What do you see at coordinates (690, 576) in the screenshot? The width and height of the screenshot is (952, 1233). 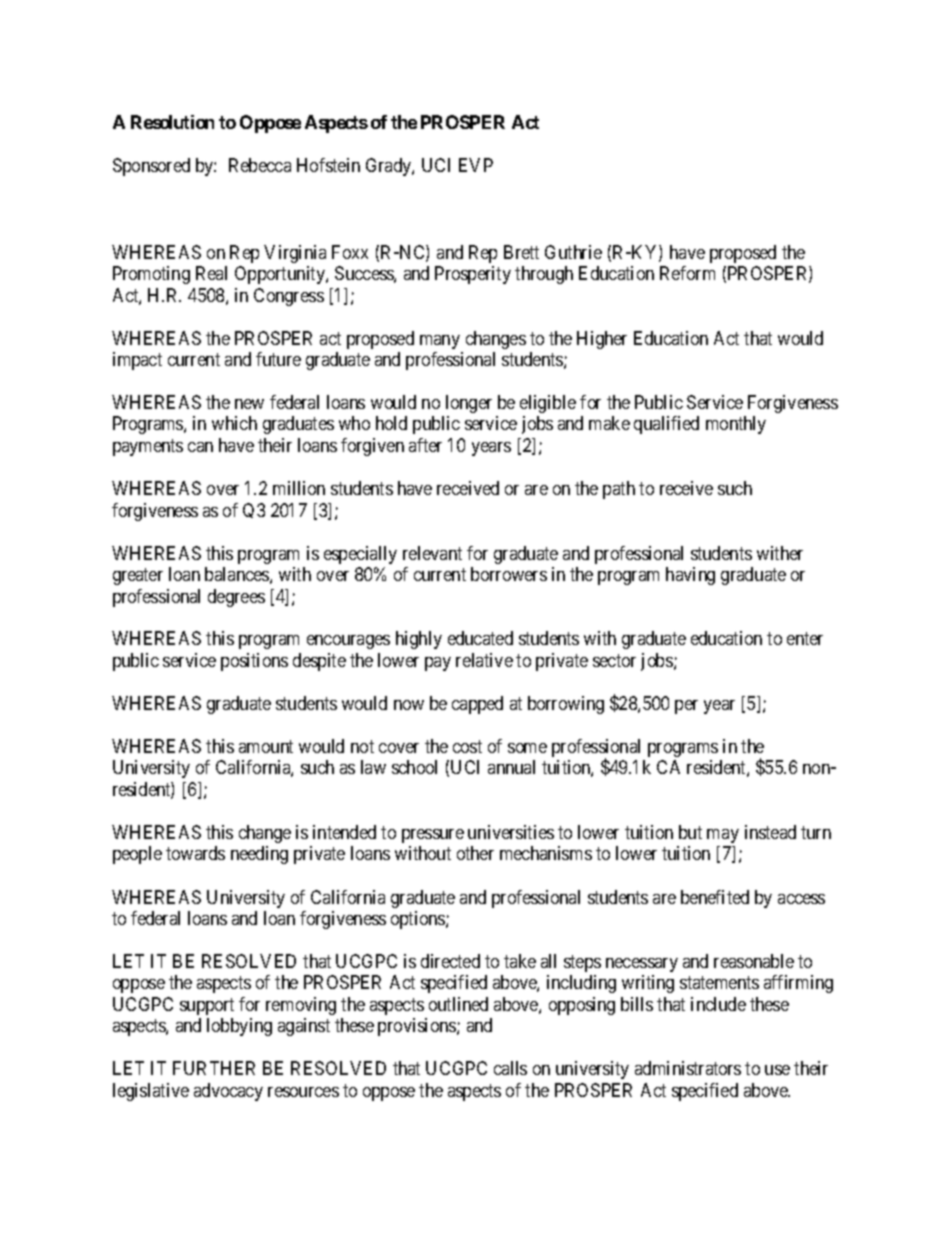 I see `having` at bounding box center [690, 576].
